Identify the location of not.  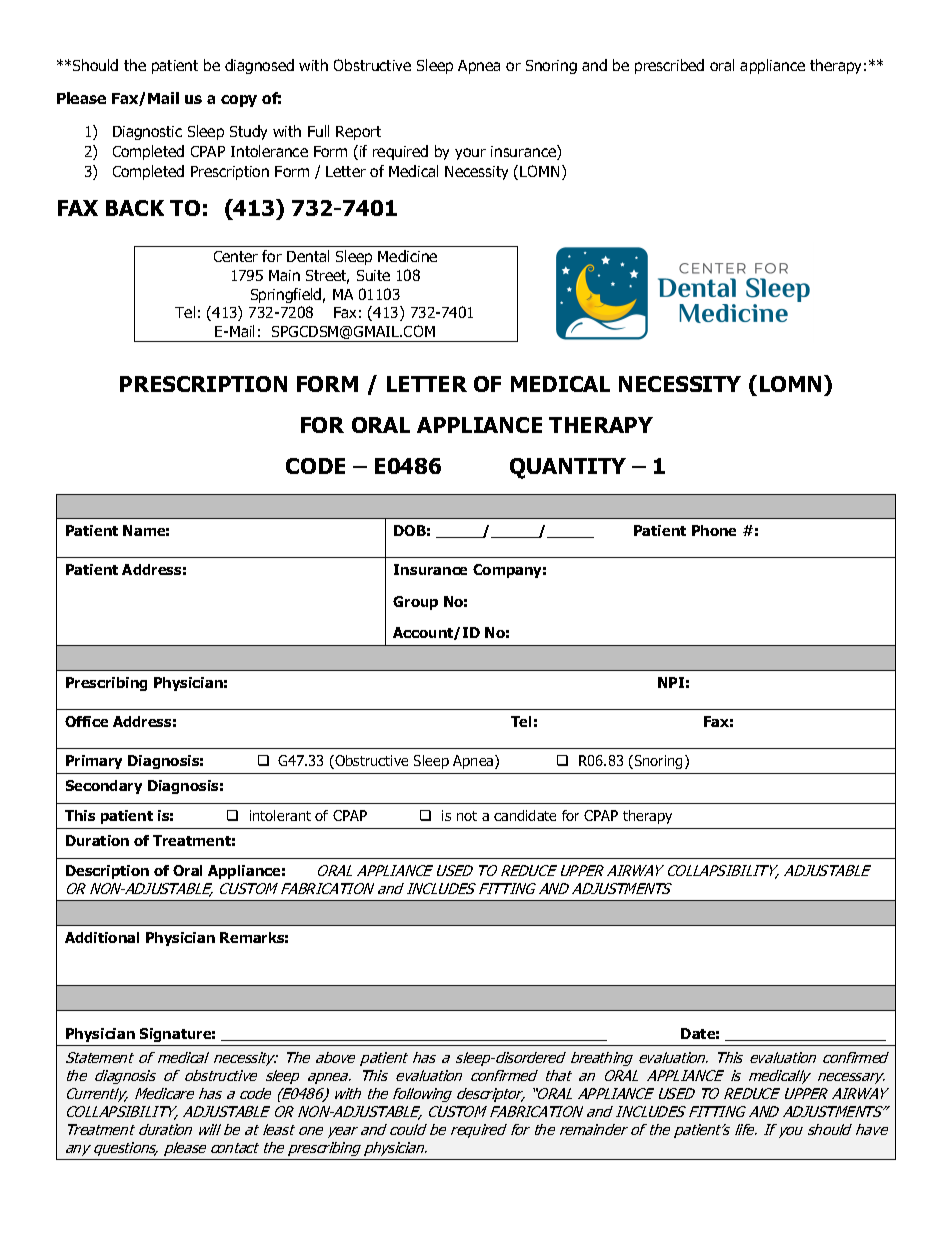
(467, 816).
